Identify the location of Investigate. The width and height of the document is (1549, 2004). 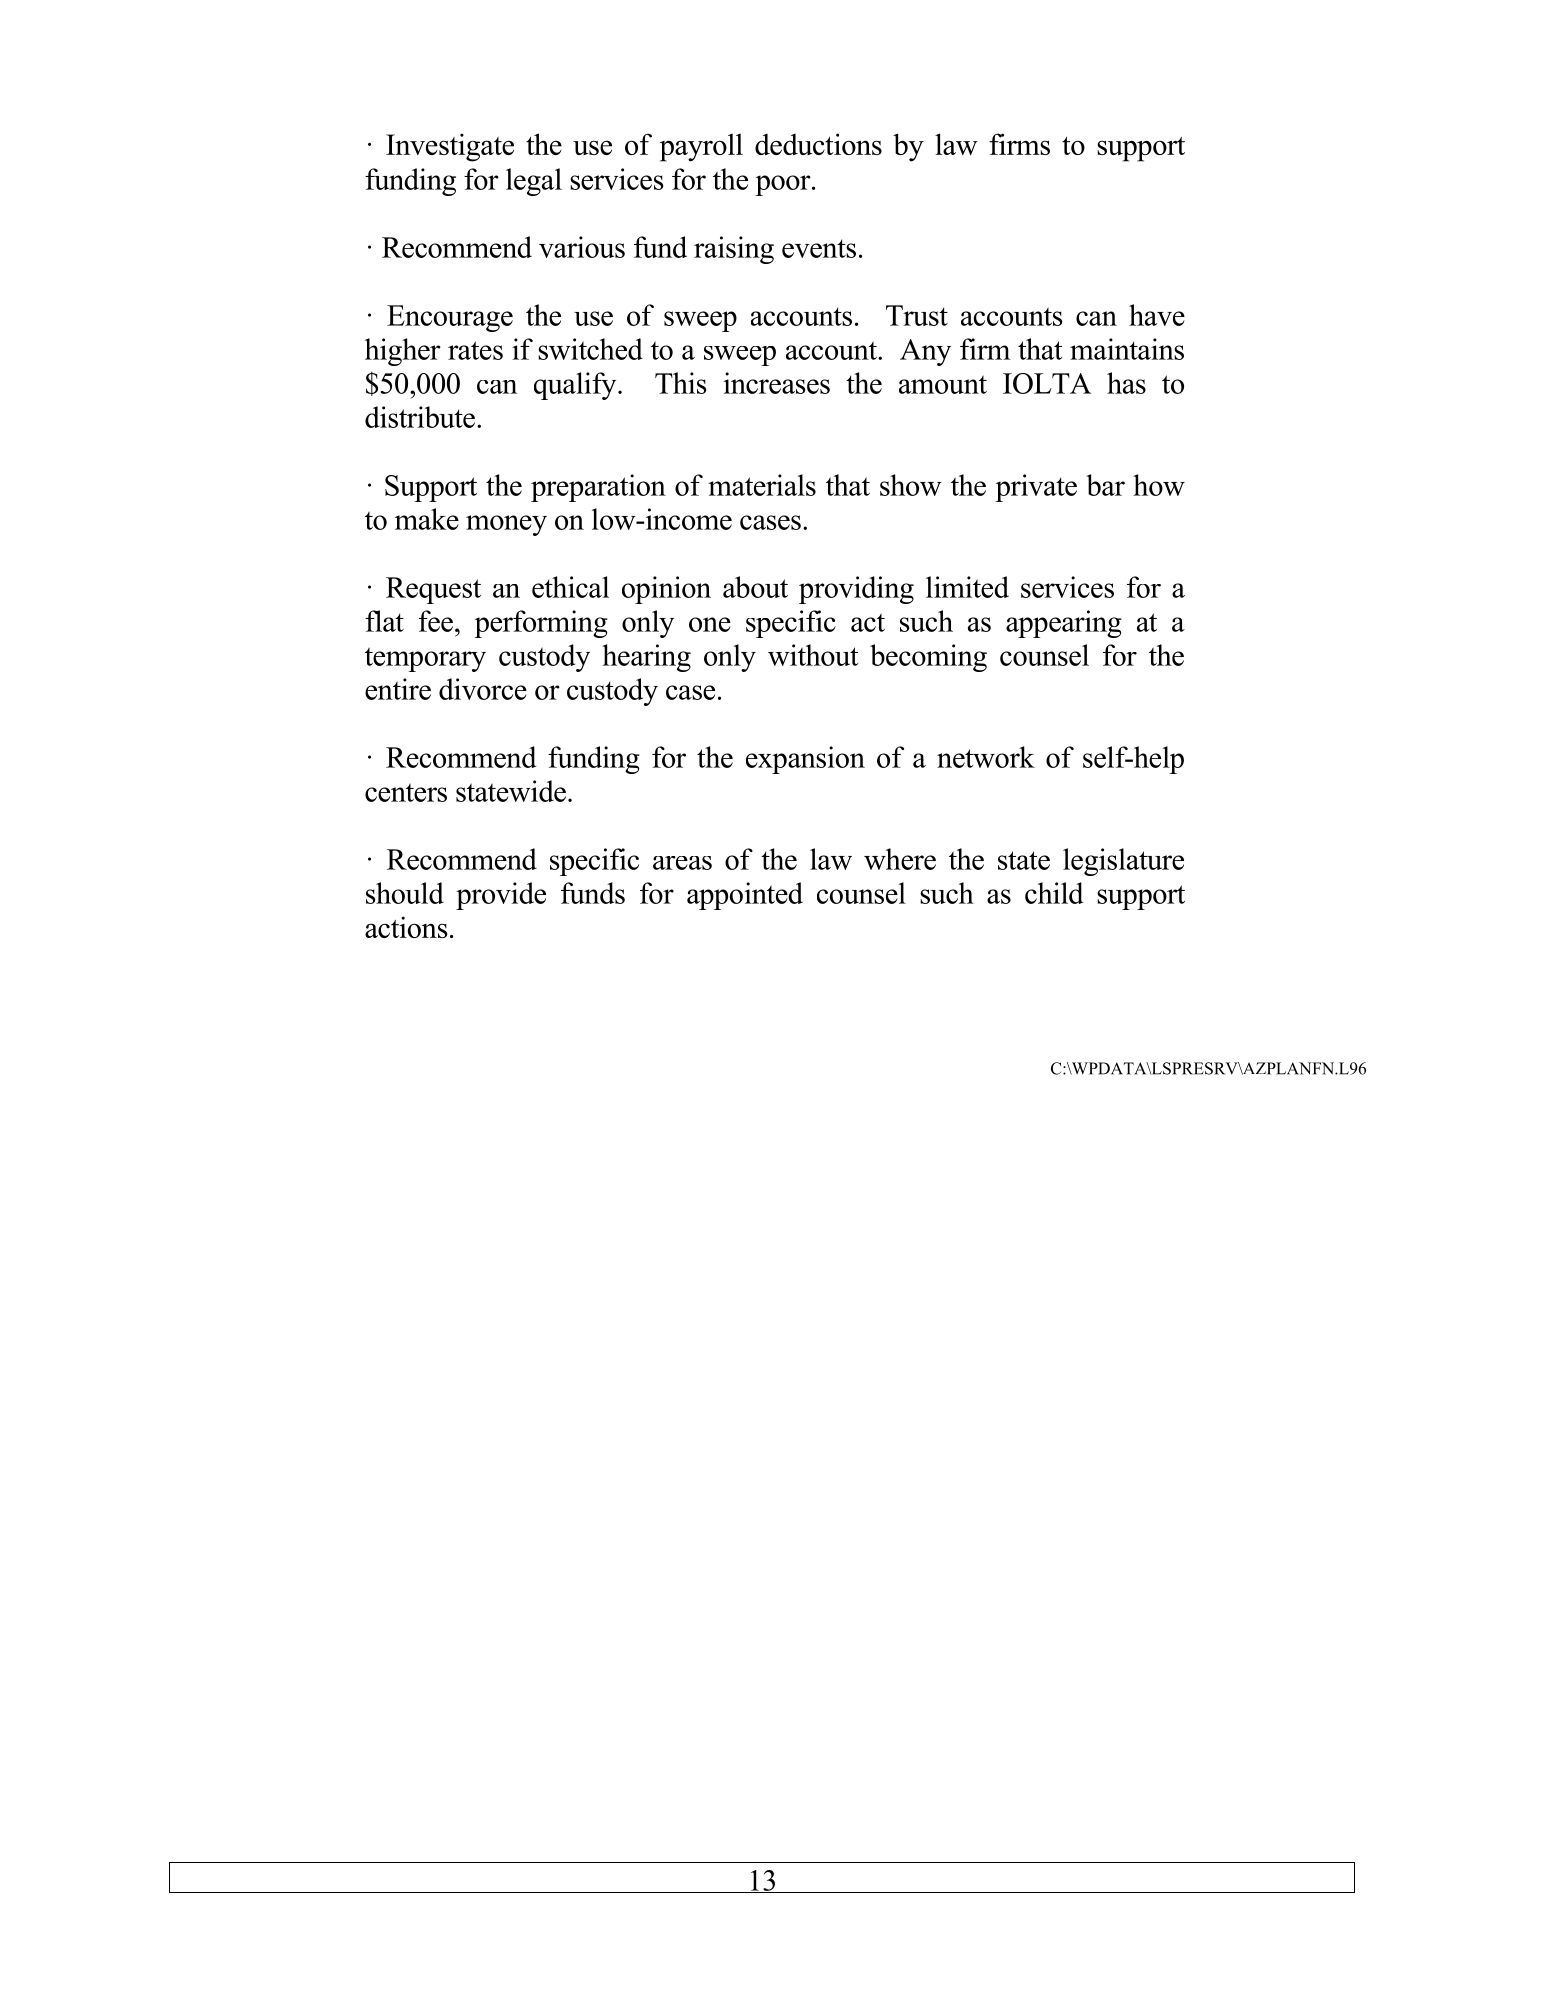
(450, 147).
